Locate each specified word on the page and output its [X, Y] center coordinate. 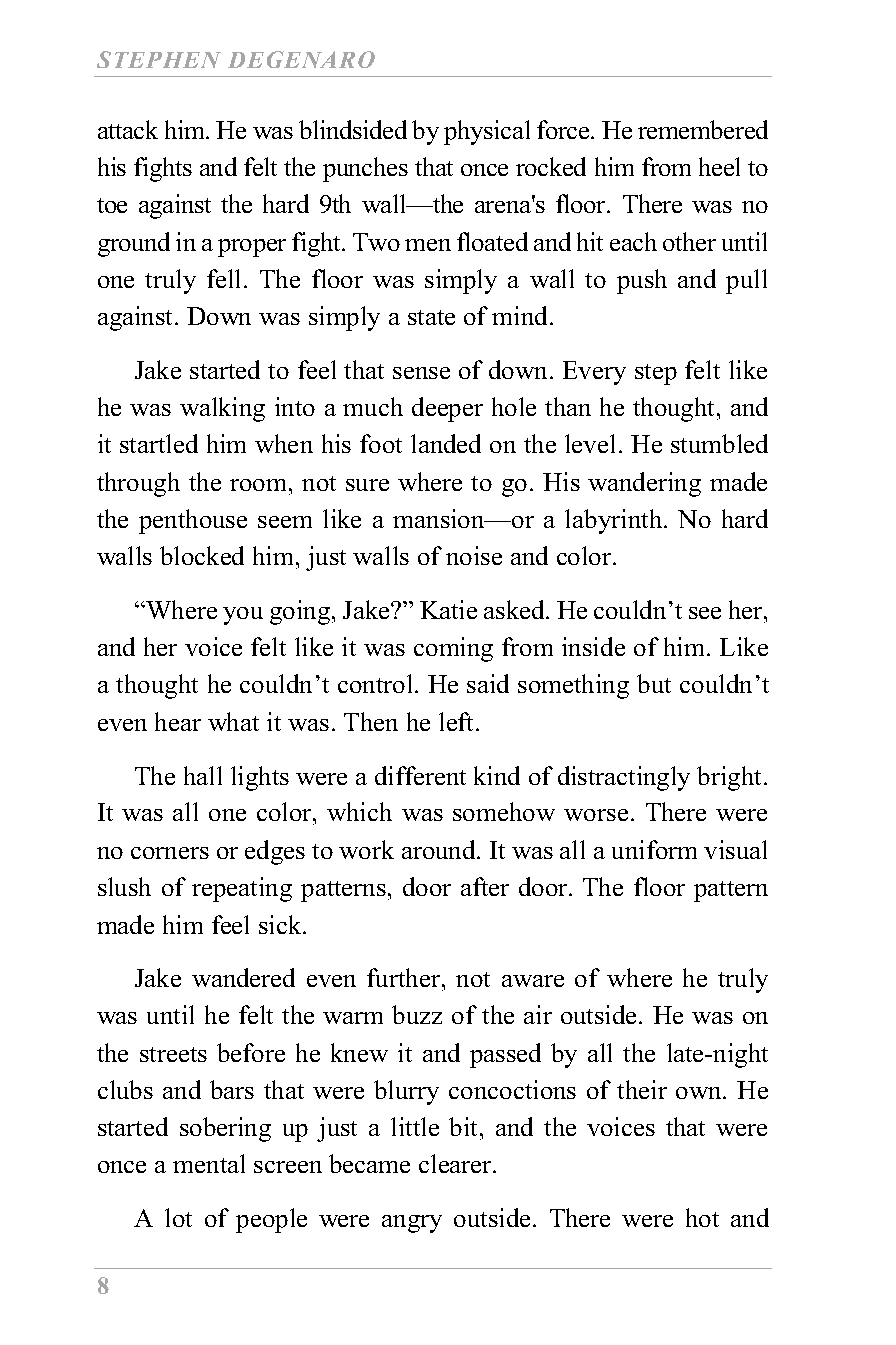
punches [365, 169]
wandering [644, 484]
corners [170, 853]
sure [367, 485]
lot [178, 1217]
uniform [654, 849]
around [440, 849]
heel [719, 166]
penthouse [193, 521]
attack [128, 129]
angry [412, 1224]
